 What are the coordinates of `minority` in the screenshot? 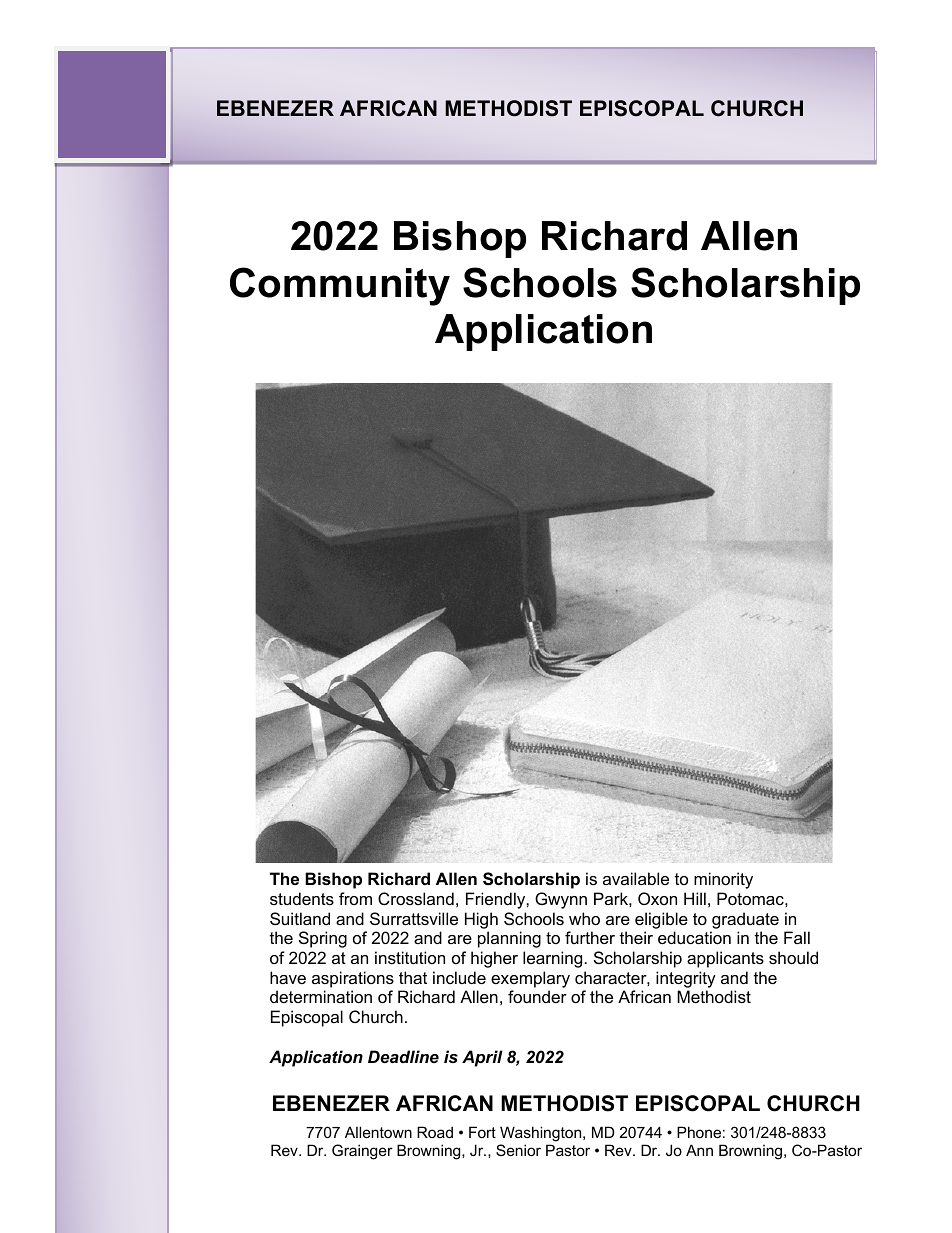 It's located at (723, 880).
